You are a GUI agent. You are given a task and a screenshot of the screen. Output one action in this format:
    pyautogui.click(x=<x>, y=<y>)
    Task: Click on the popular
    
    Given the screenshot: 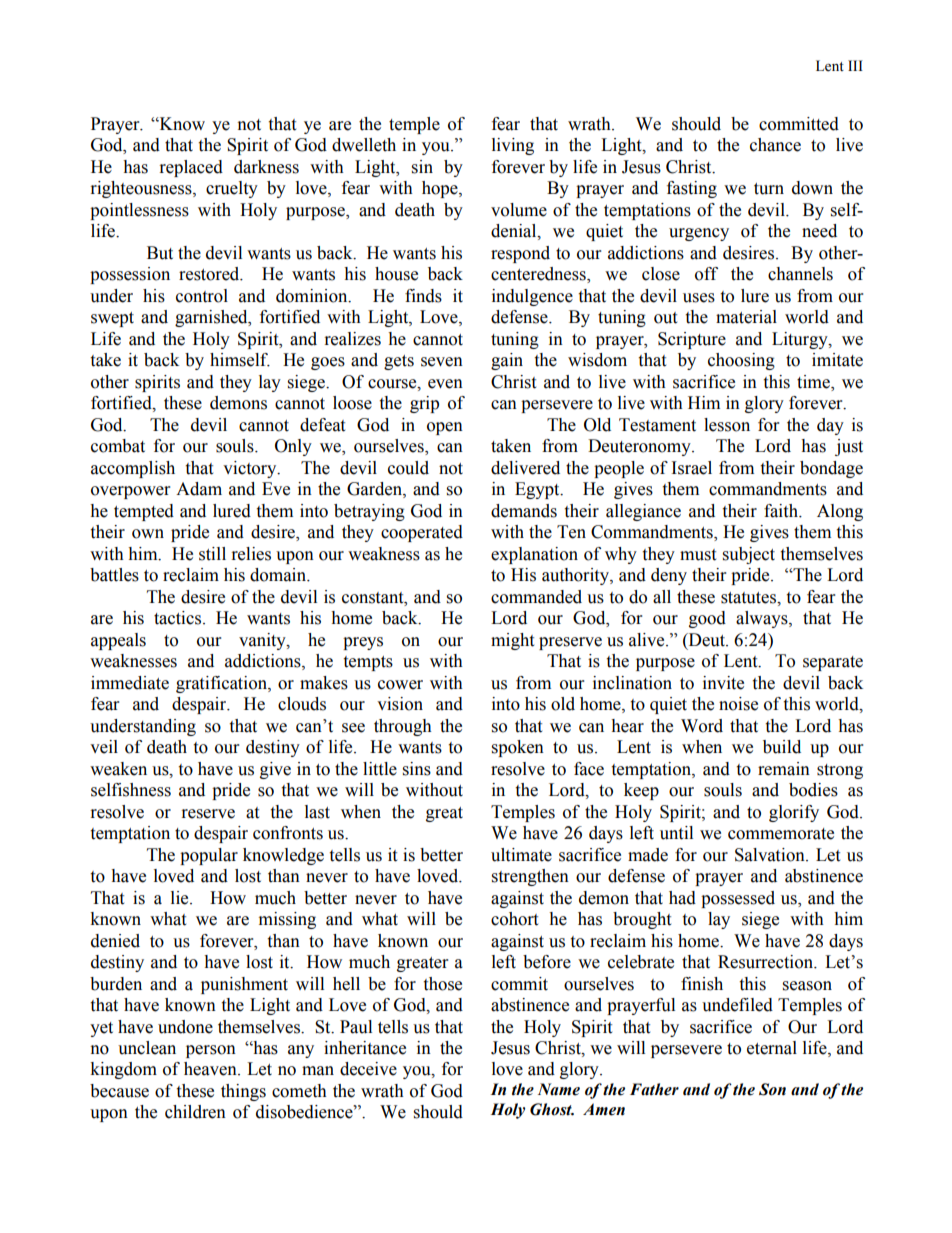 What is the action you would take?
    pyautogui.click(x=209, y=856)
